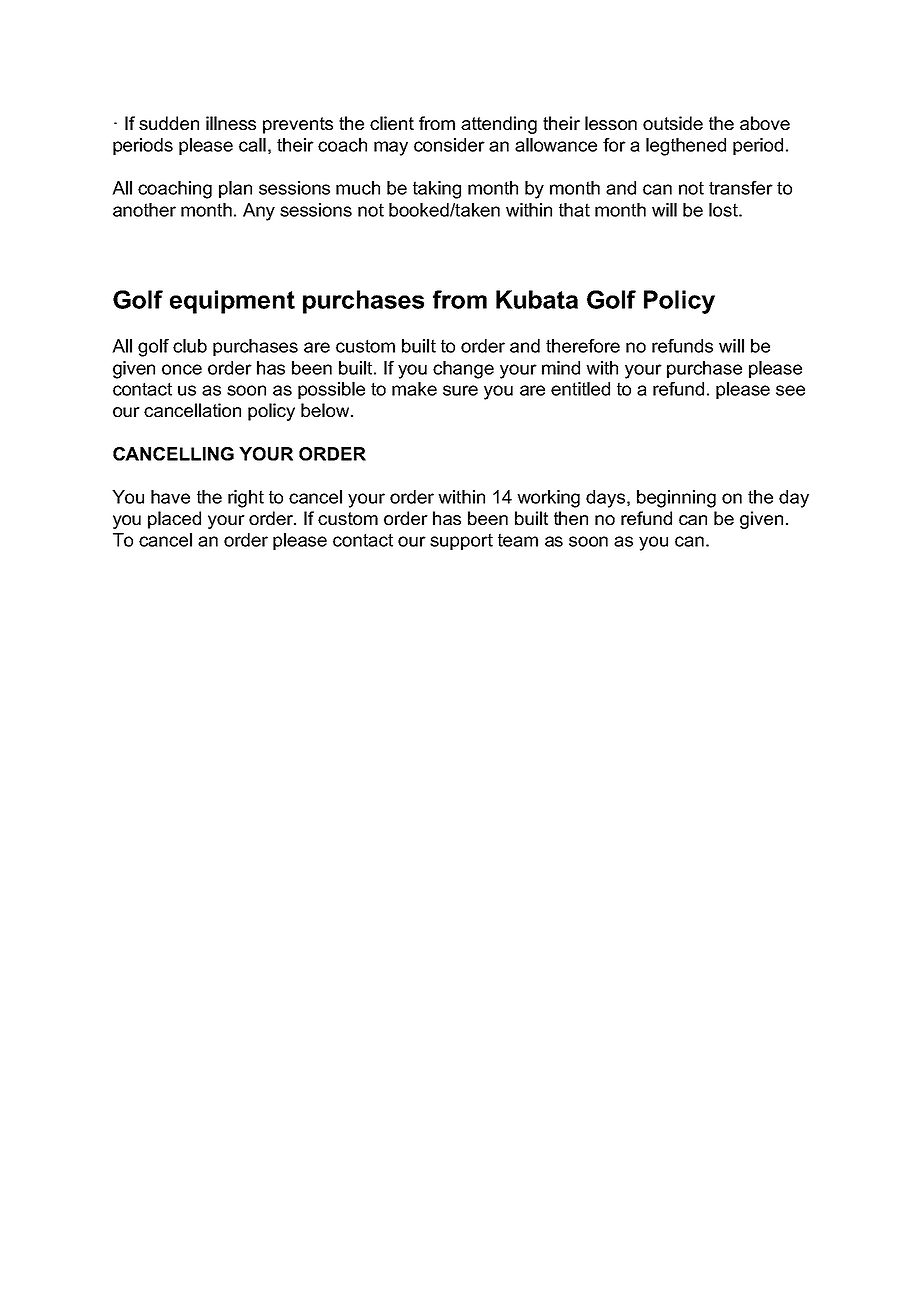  I want to click on outside, so click(673, 123).
